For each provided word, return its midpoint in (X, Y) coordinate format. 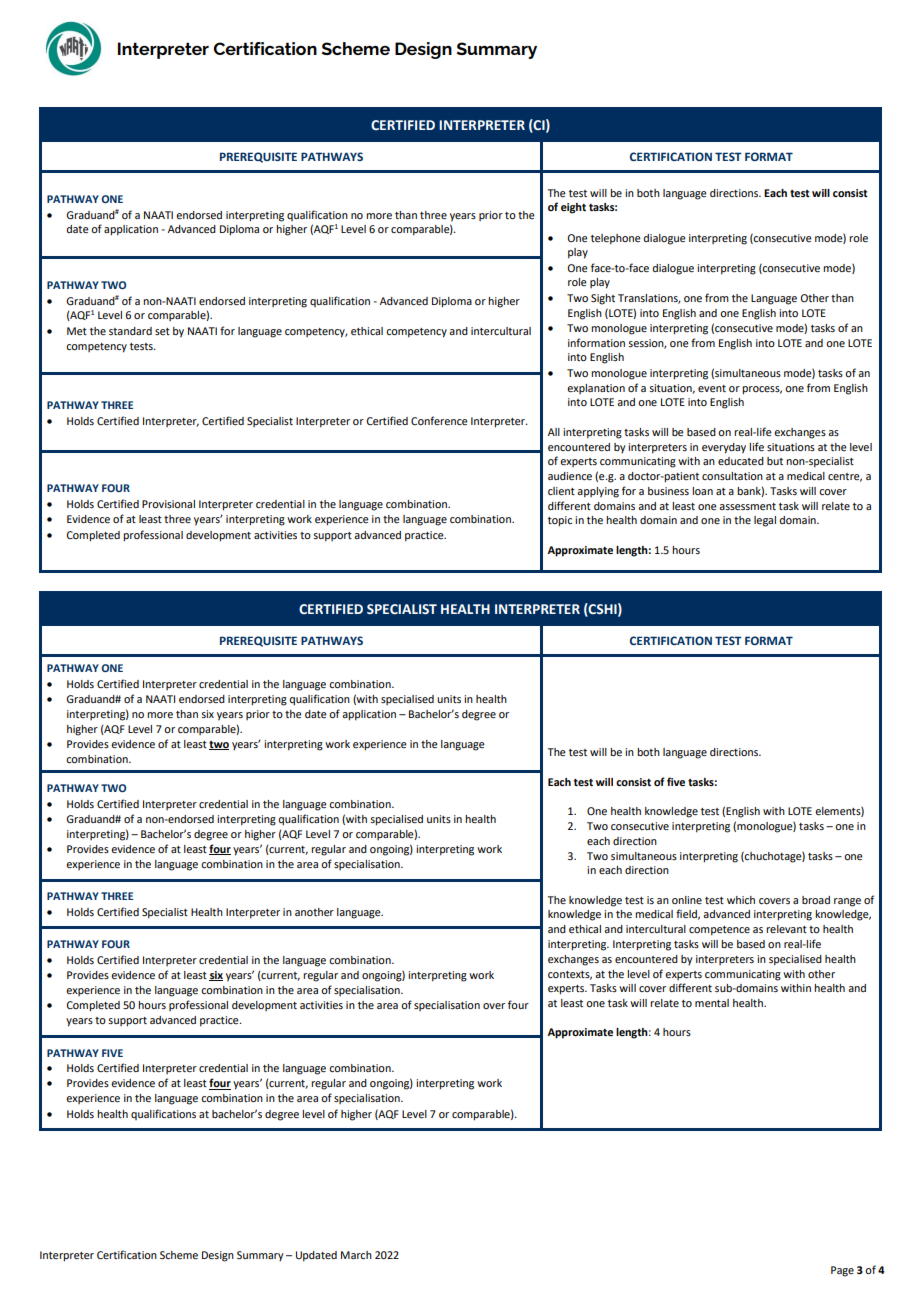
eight (573, 208)
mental (712, 1003)
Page (842, 1271)
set (162, 331)
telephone (616, 239)
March (356, 1255)
